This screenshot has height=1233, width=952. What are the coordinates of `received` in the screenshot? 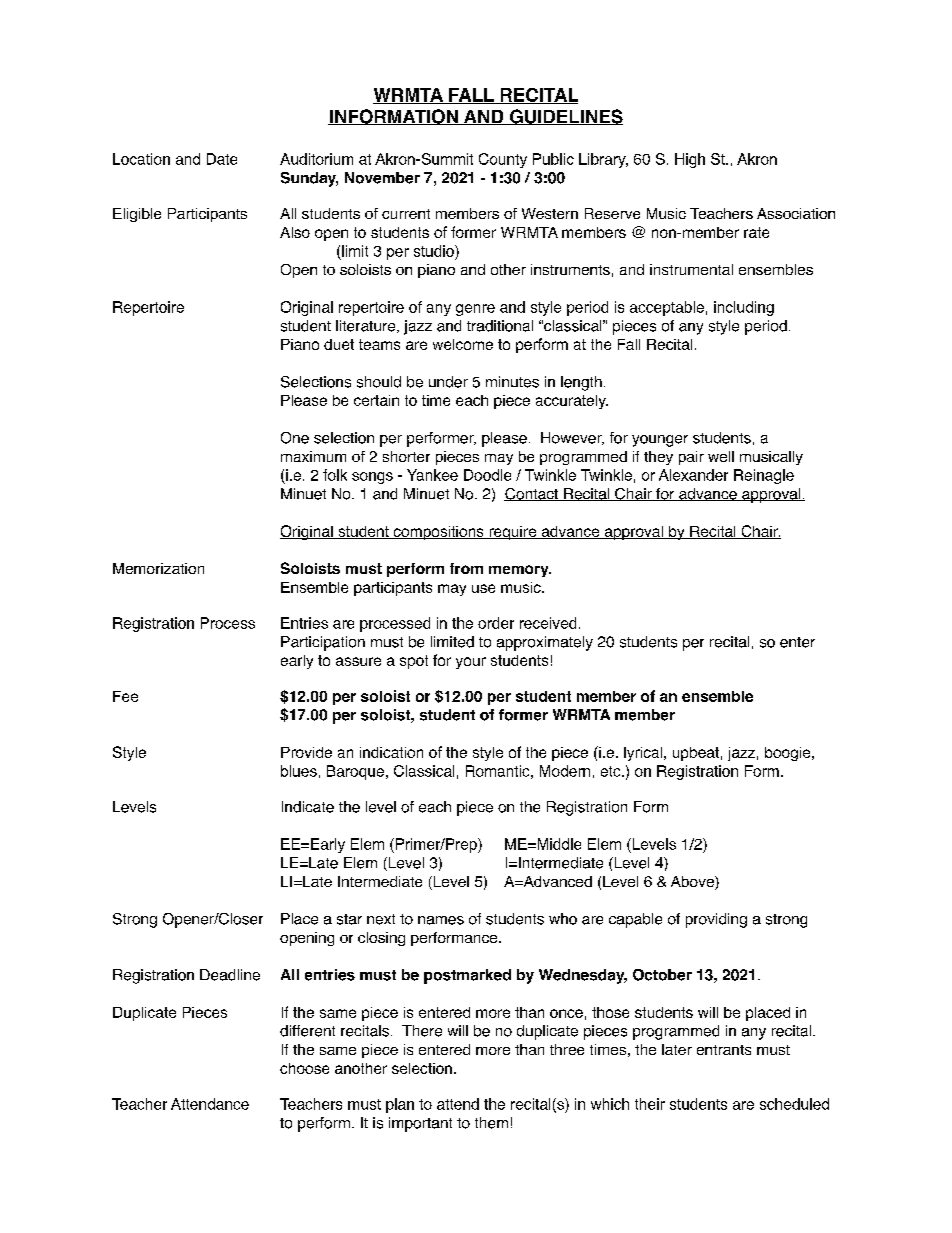 It's located at (548, 623).
